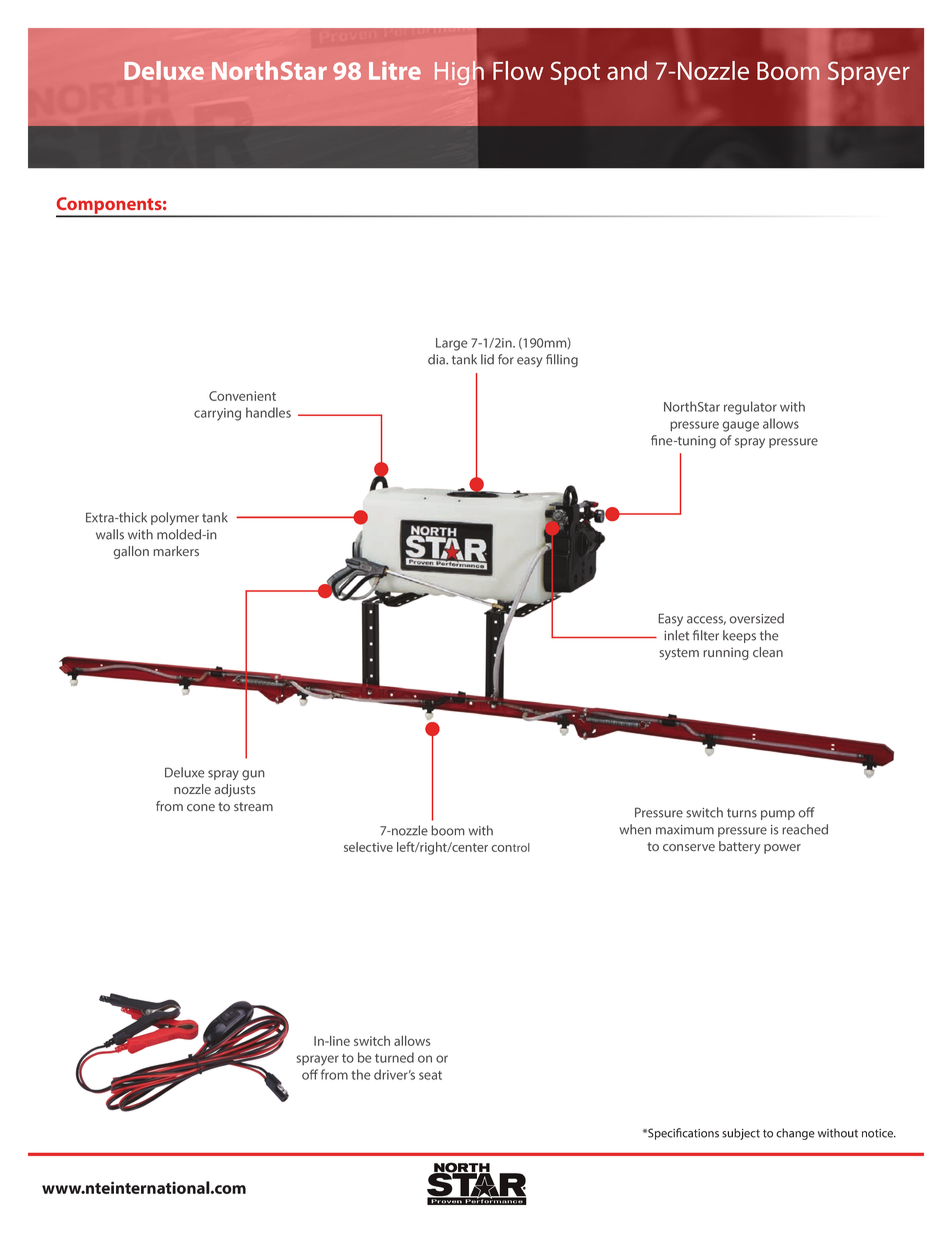  Describe the element at coordinates (234, 790) in the document. I see `adjusts` at that location.
